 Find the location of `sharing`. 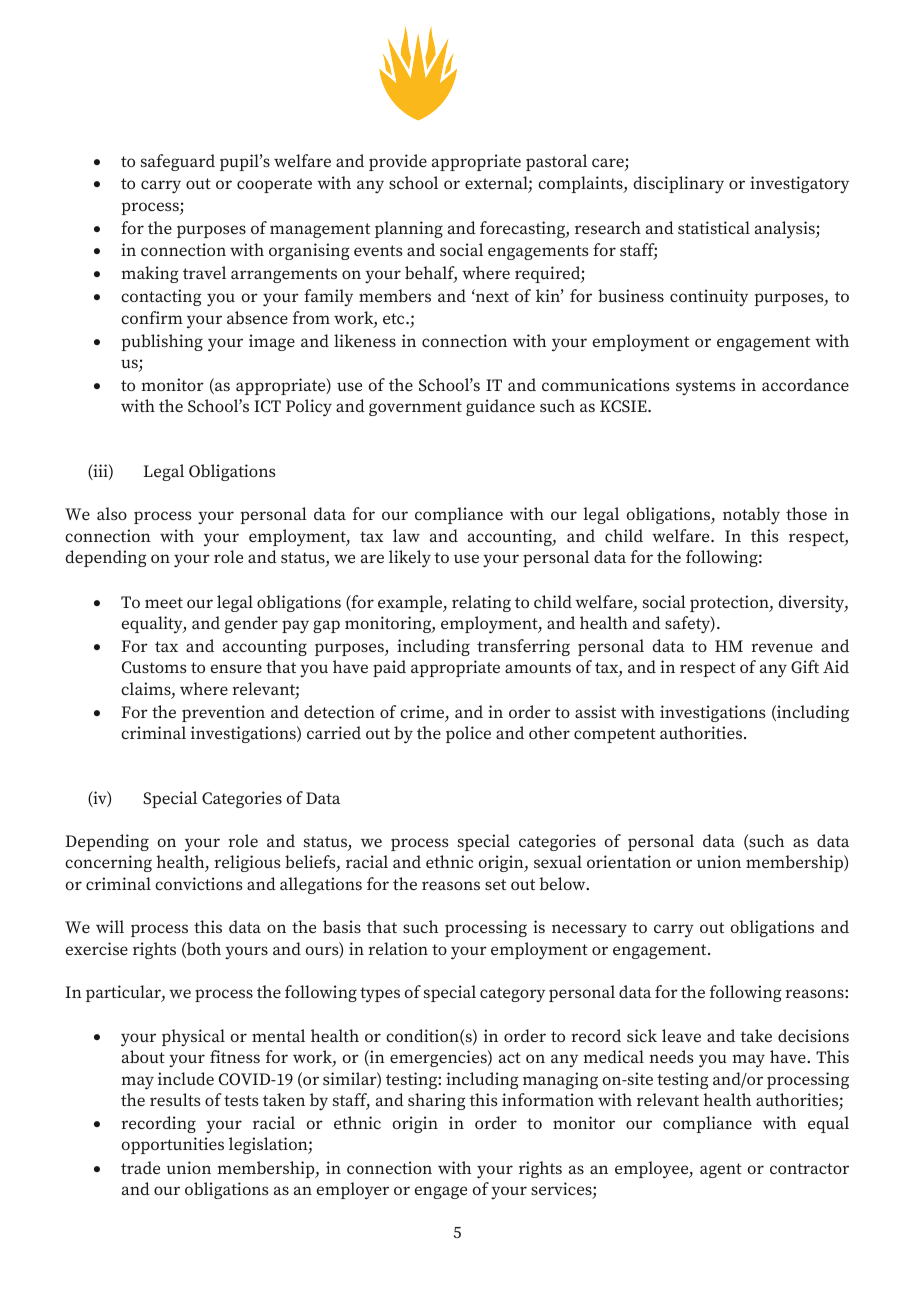

sharing is located at coordinates (437, 1101).
